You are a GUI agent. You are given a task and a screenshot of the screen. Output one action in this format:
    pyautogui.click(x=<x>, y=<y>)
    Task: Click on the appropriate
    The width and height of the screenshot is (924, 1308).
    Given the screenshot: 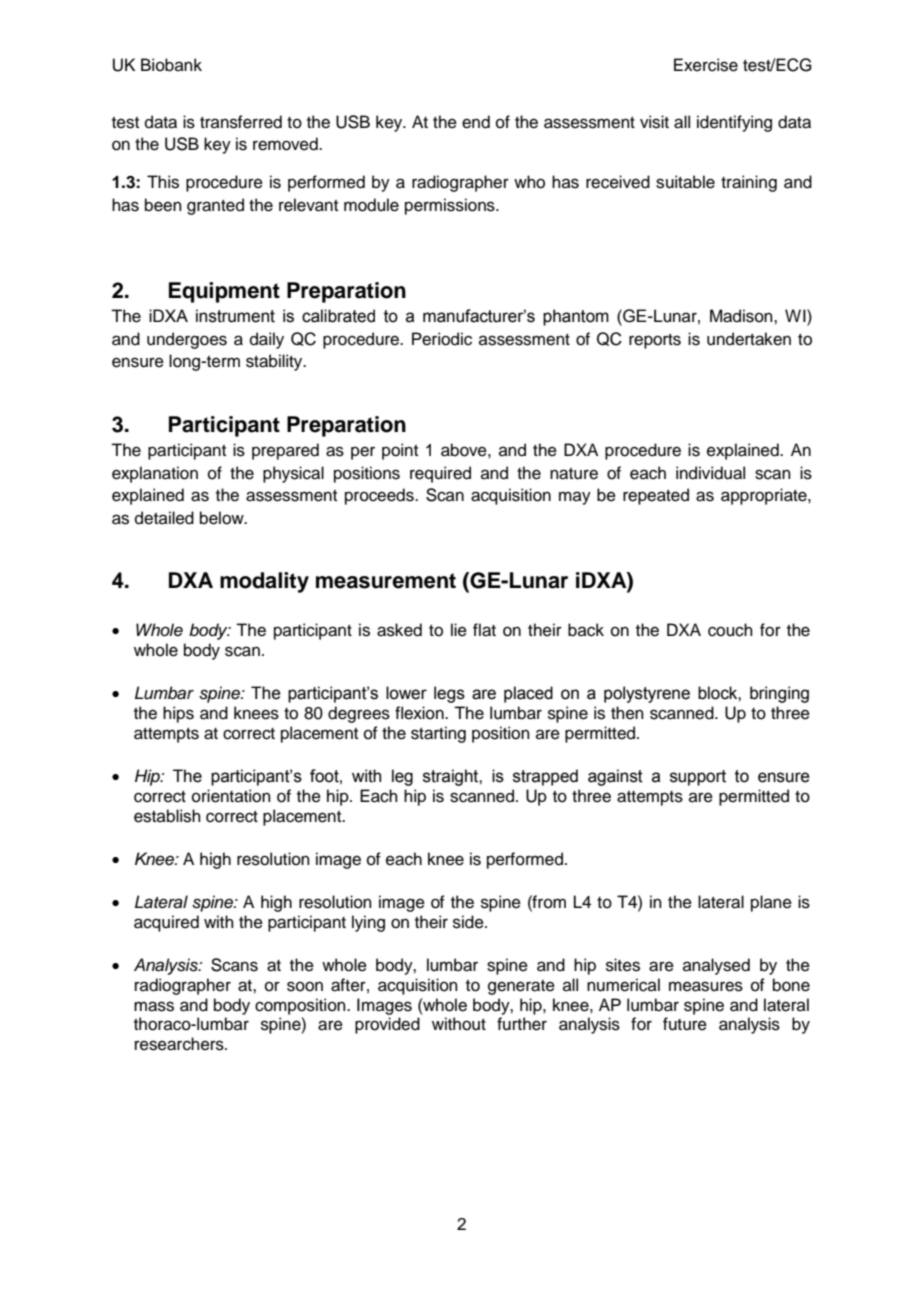 What is the action you would take?
    pyautogui.click(x=765, y=496)
